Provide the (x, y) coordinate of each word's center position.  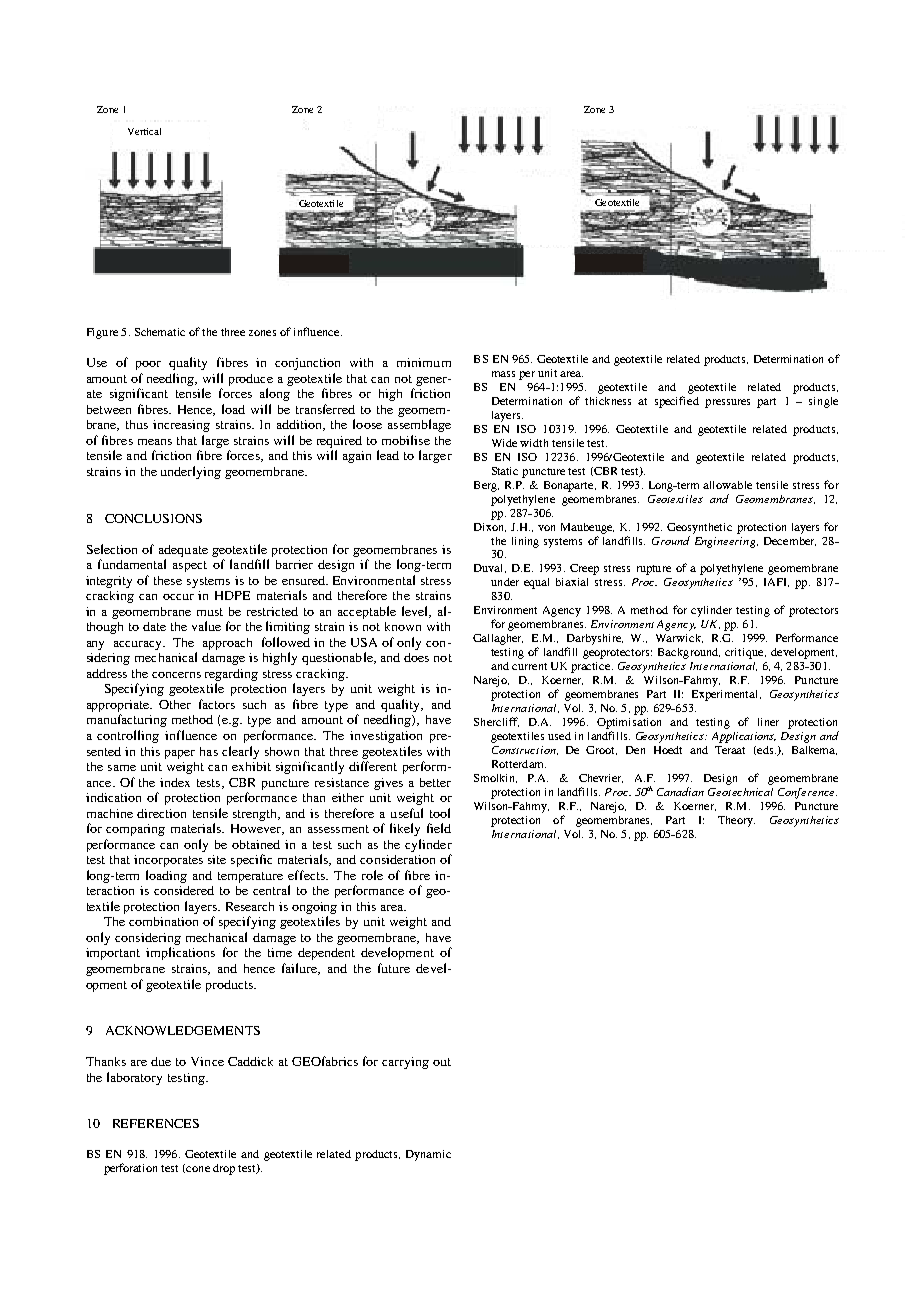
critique (745, 653)
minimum (424, 362)
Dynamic (428, 1155)
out (442, 1062)
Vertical (144, 131)
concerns (176, 675)
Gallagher (498, 639)
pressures (727, 403)
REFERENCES (156, 1123)
